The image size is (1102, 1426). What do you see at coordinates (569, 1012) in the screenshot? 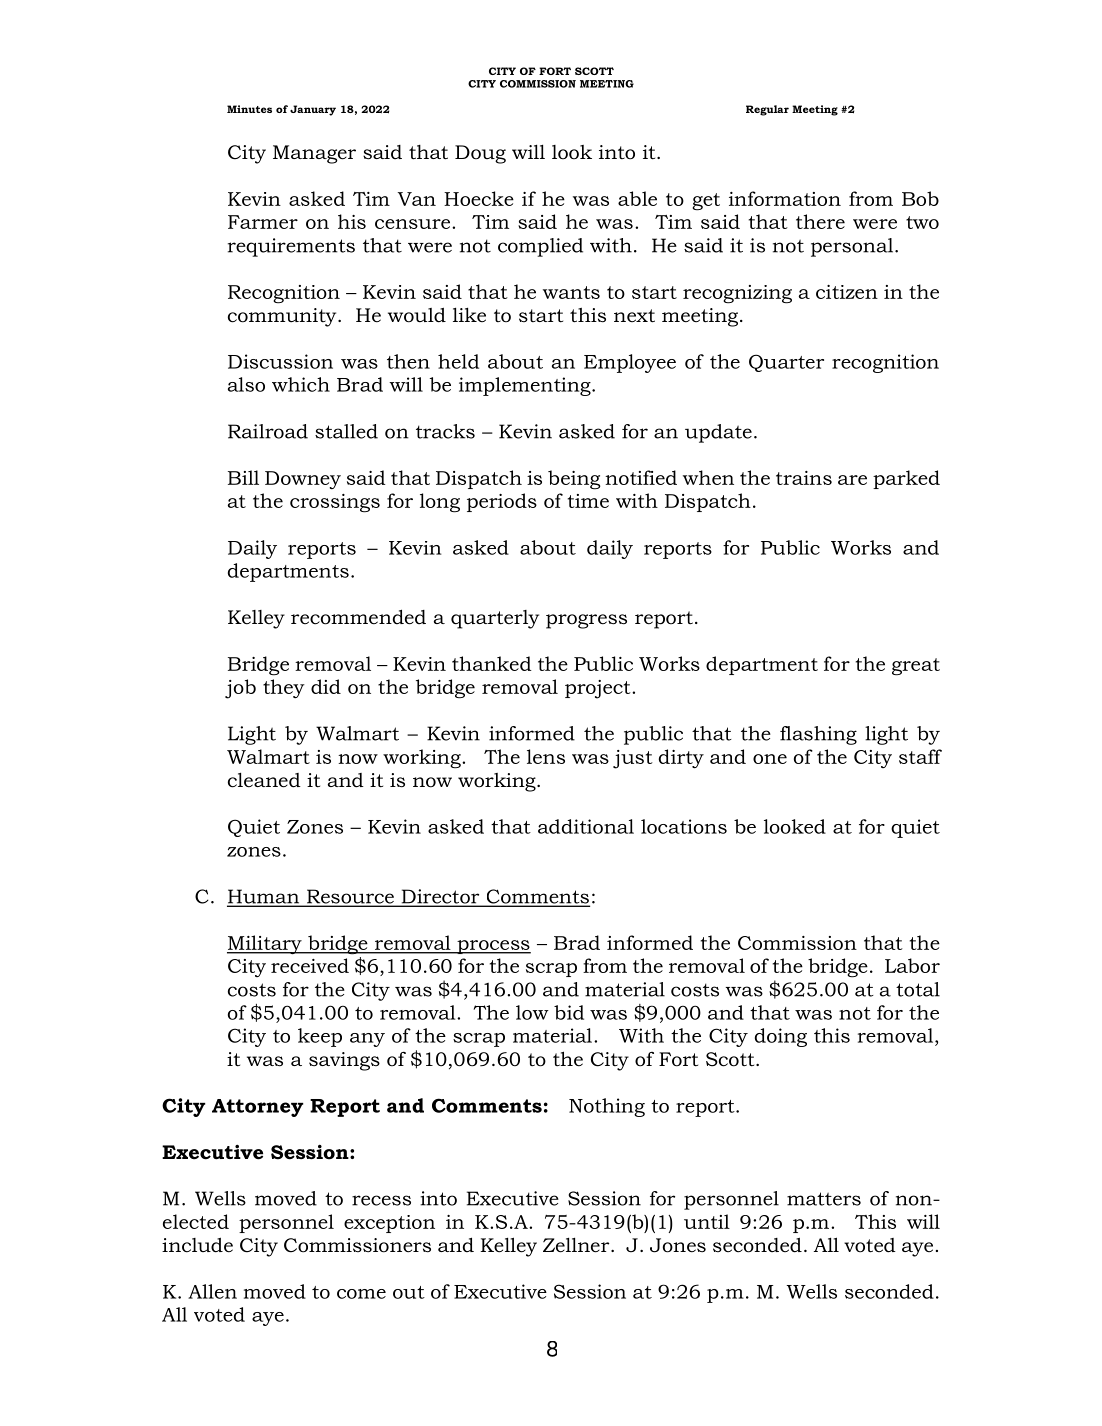
I see `bid` at bounding box center [569, 1012].
